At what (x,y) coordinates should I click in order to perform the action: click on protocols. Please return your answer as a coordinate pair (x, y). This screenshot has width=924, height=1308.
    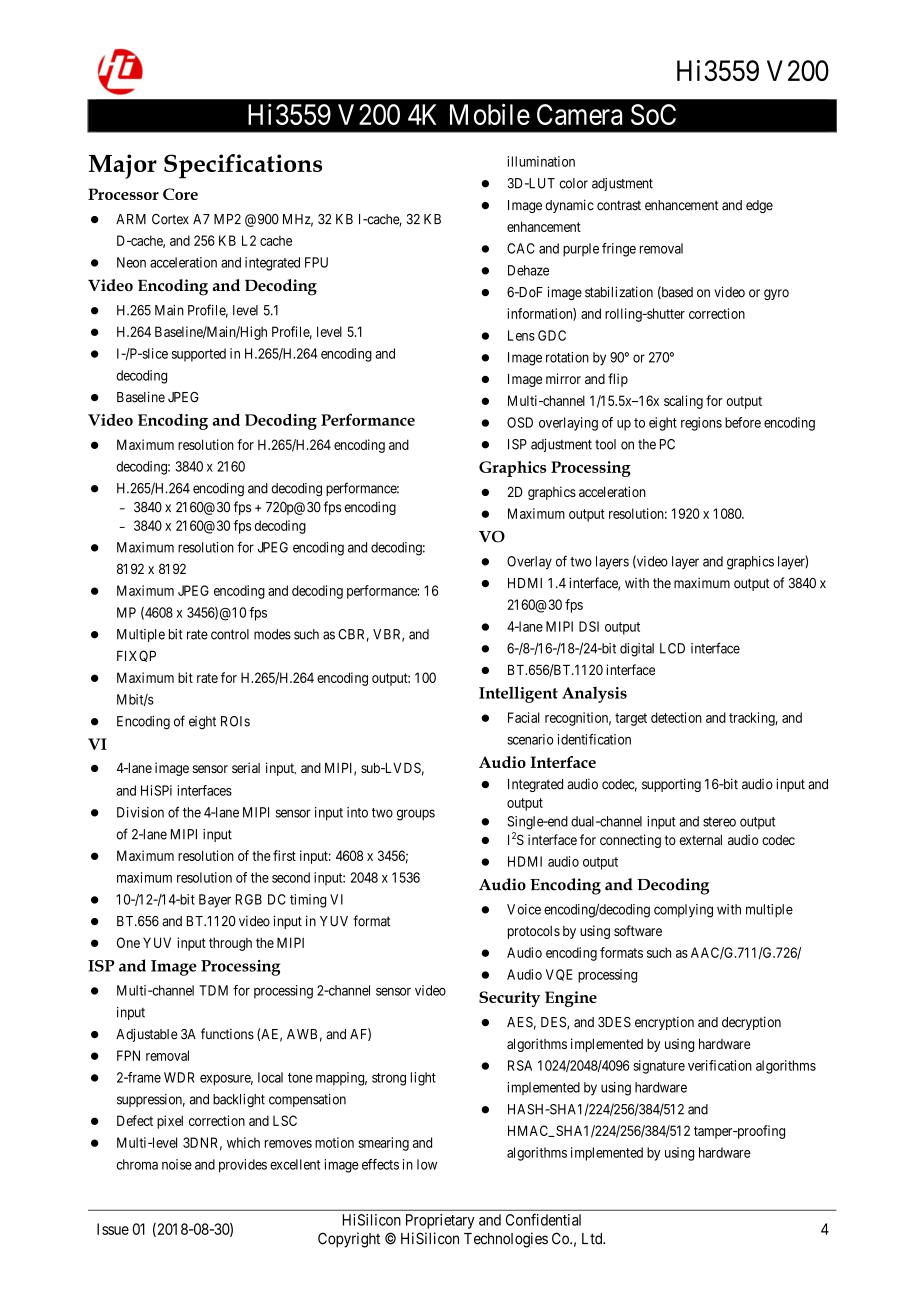
    Looking at the image, I should click on (534, 932).
